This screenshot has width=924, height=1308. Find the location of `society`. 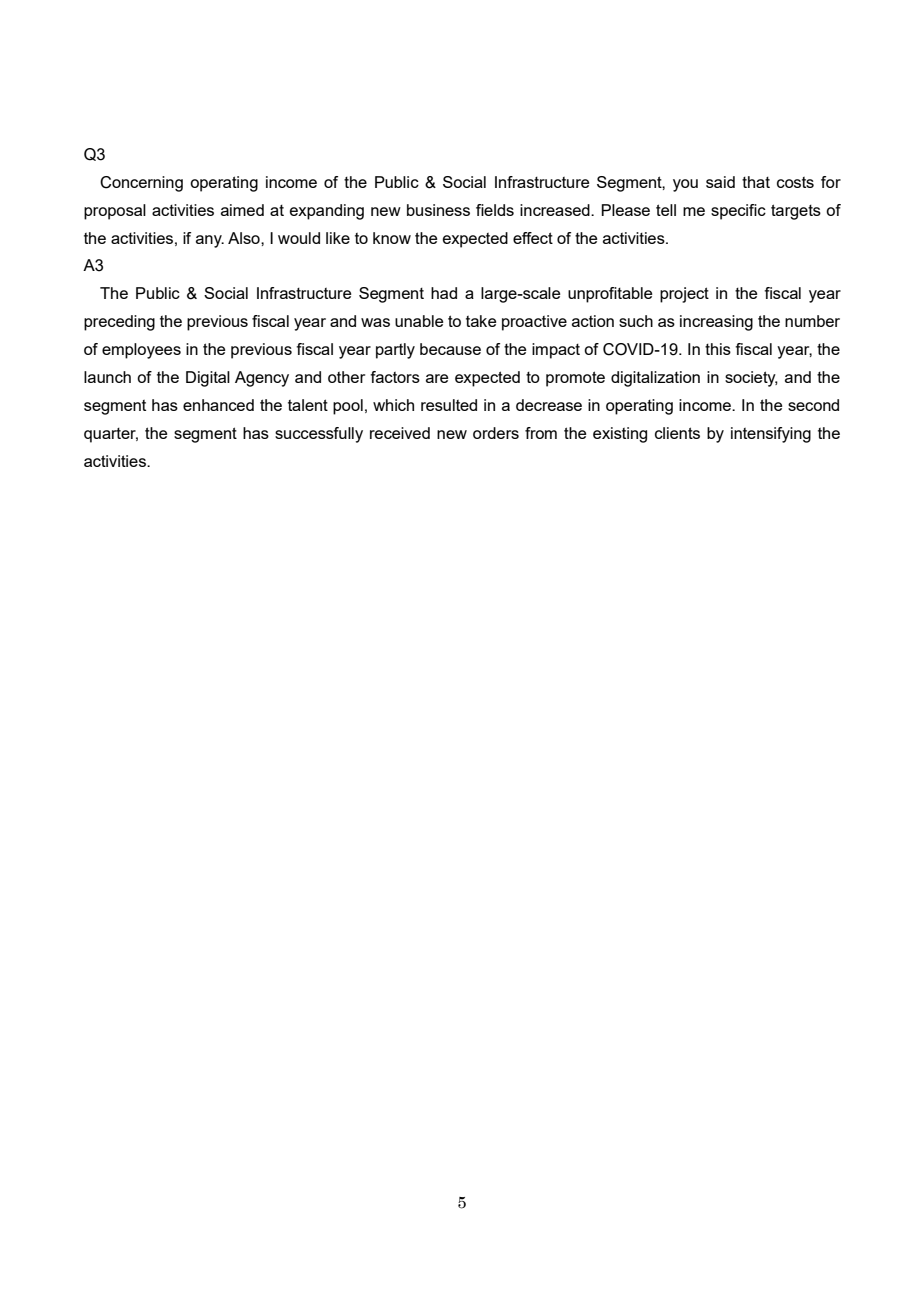

society is located at coordinates (751, 379).
